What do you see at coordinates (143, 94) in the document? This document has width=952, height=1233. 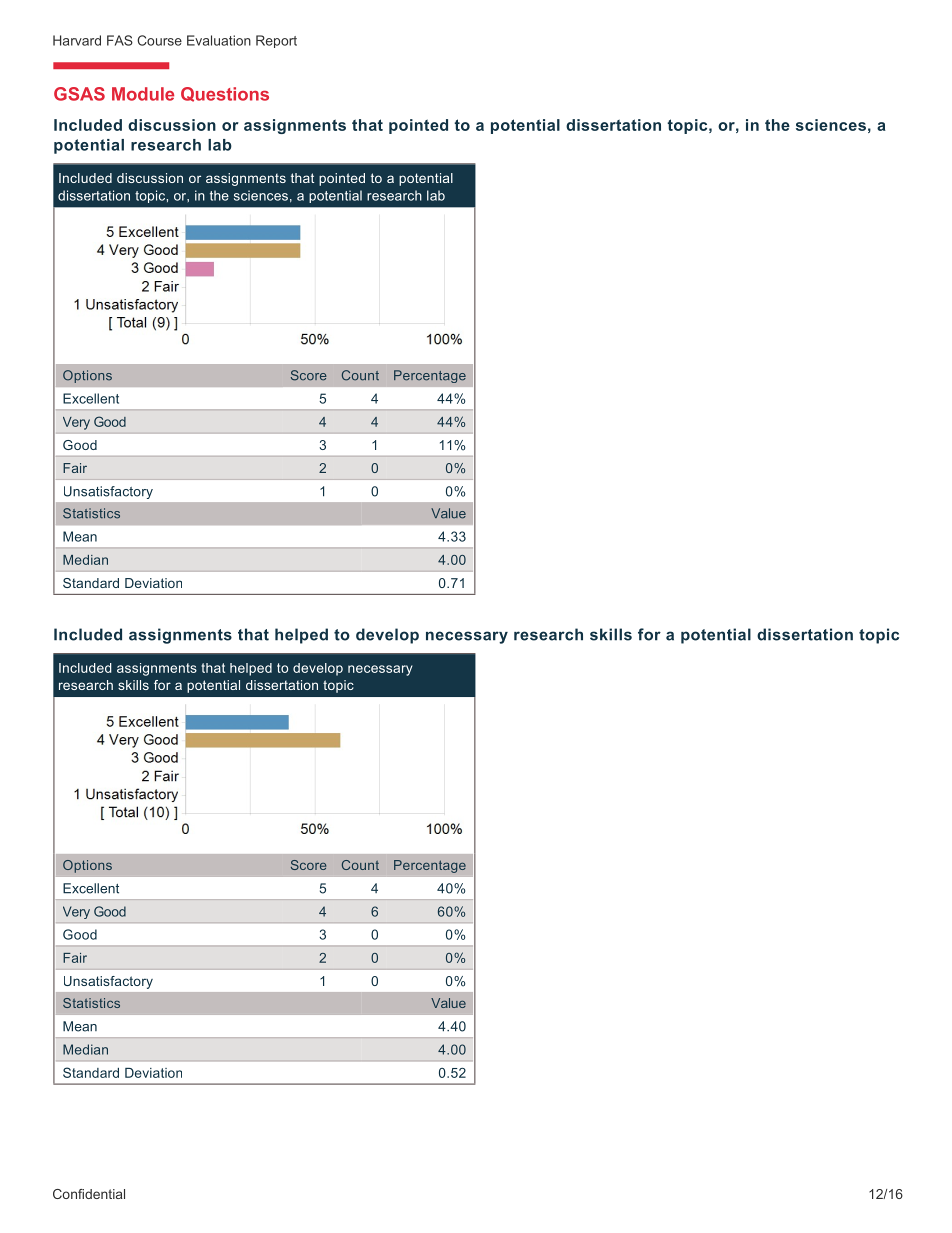 I see `Module` at bounding box center [143, 94].
